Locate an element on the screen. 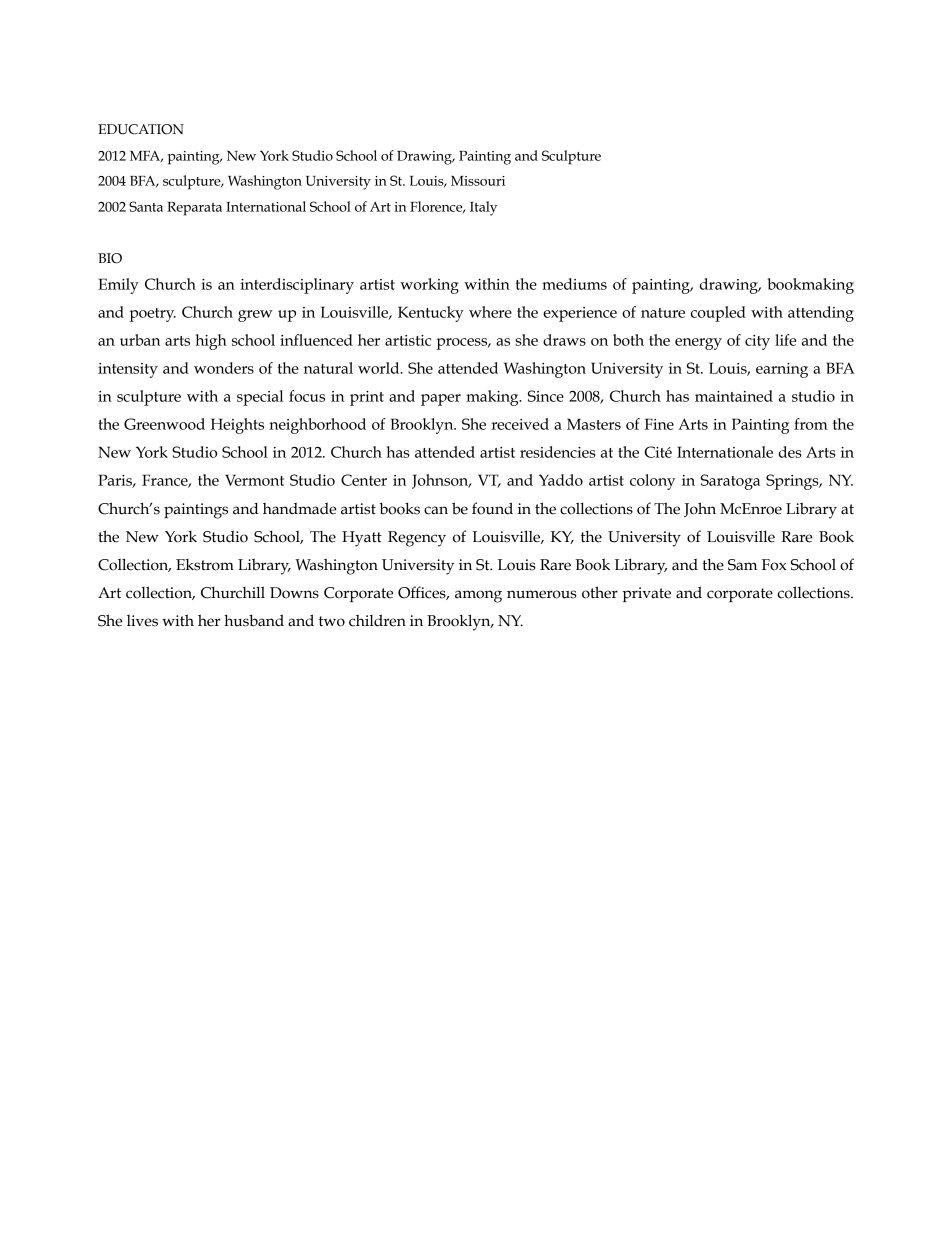 The image size is (952, 1233). among is located at coordinates (478, 596).
